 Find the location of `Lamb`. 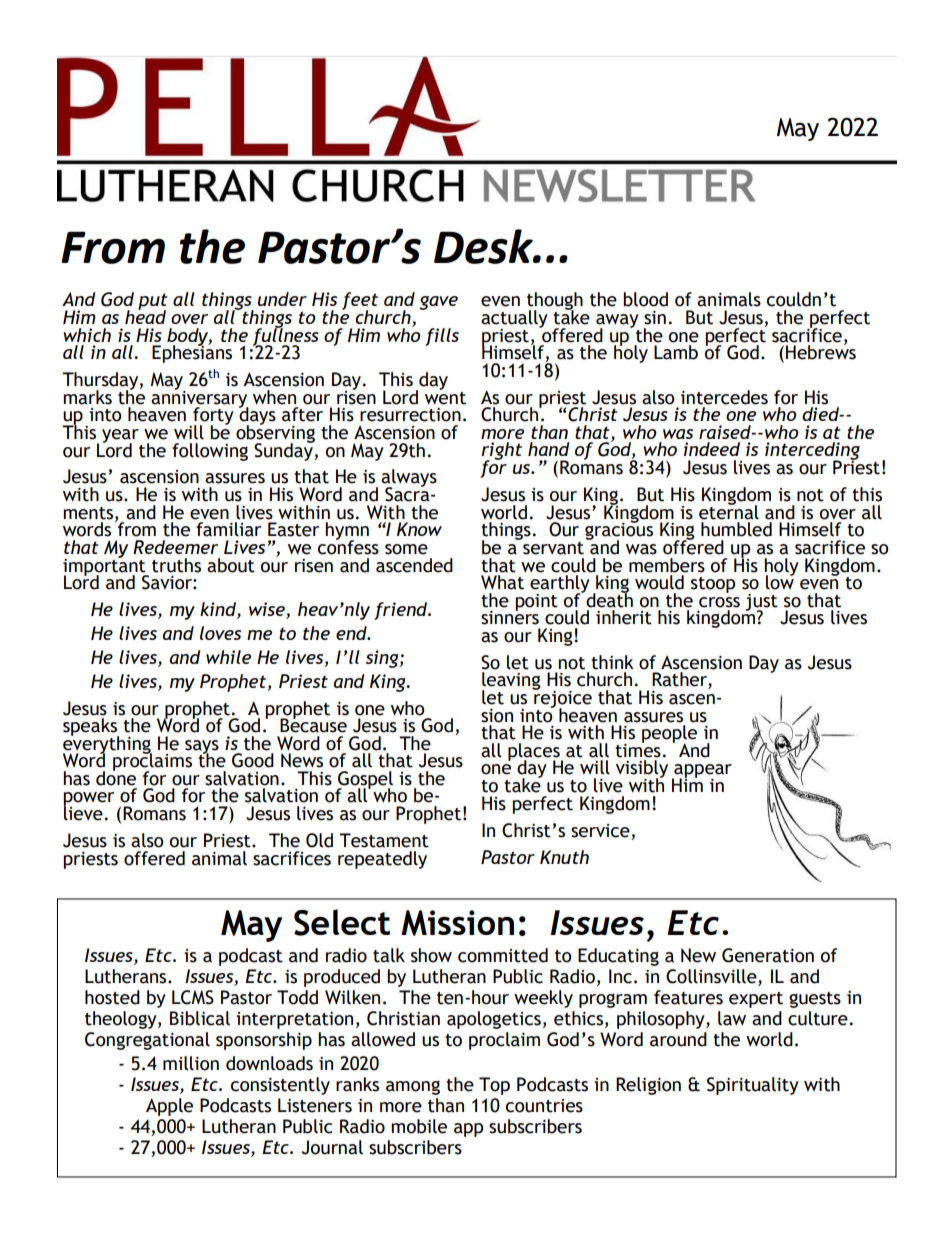

Lamb is located at coordinates (676, 352).
